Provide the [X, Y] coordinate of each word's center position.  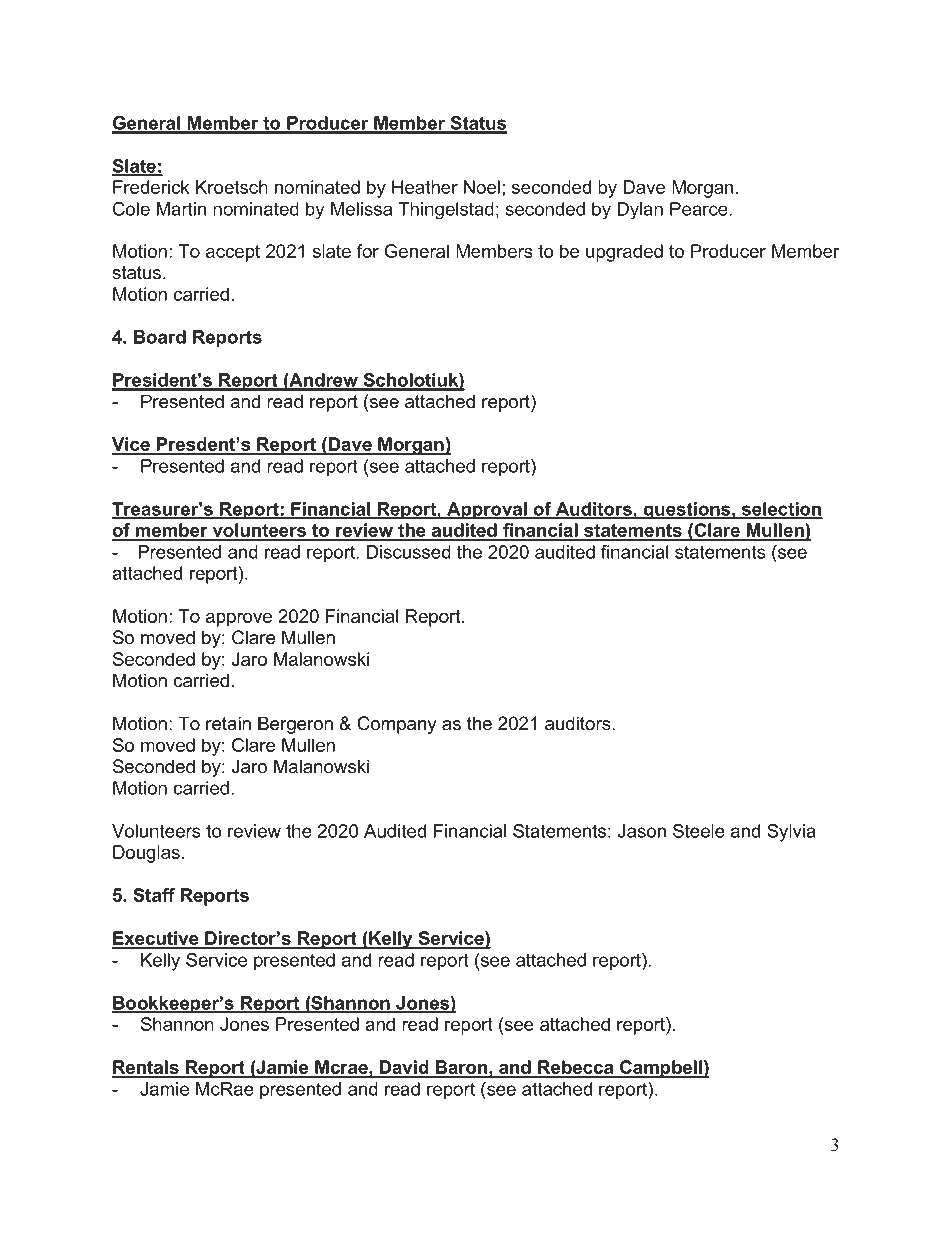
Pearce [699, 209]
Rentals [146, 1068]
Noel [482, 187]
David [404, 1068]
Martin [181, 209]
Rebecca [576, 1068]
